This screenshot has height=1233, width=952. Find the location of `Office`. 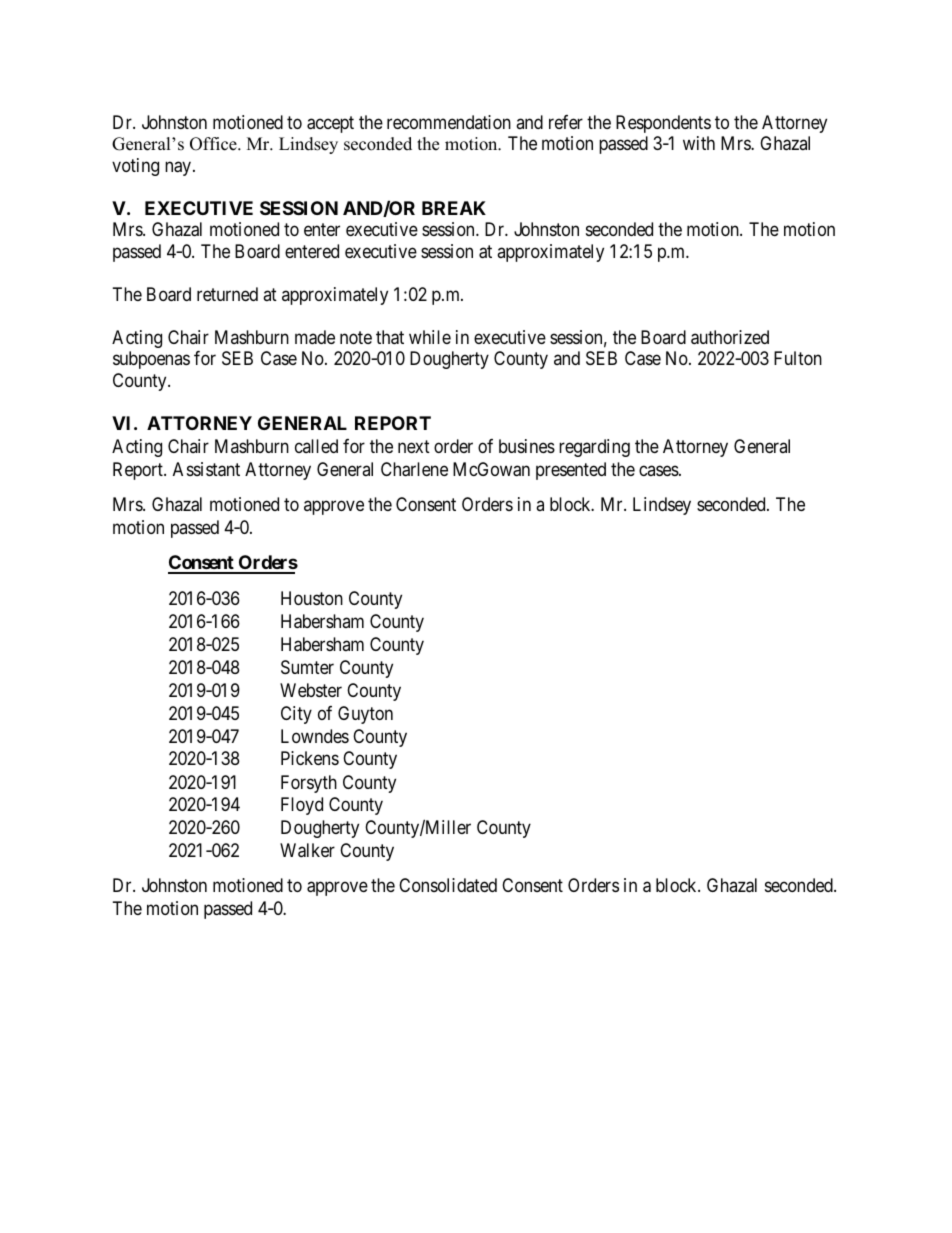

Office is located at coordinates (214, 144).
